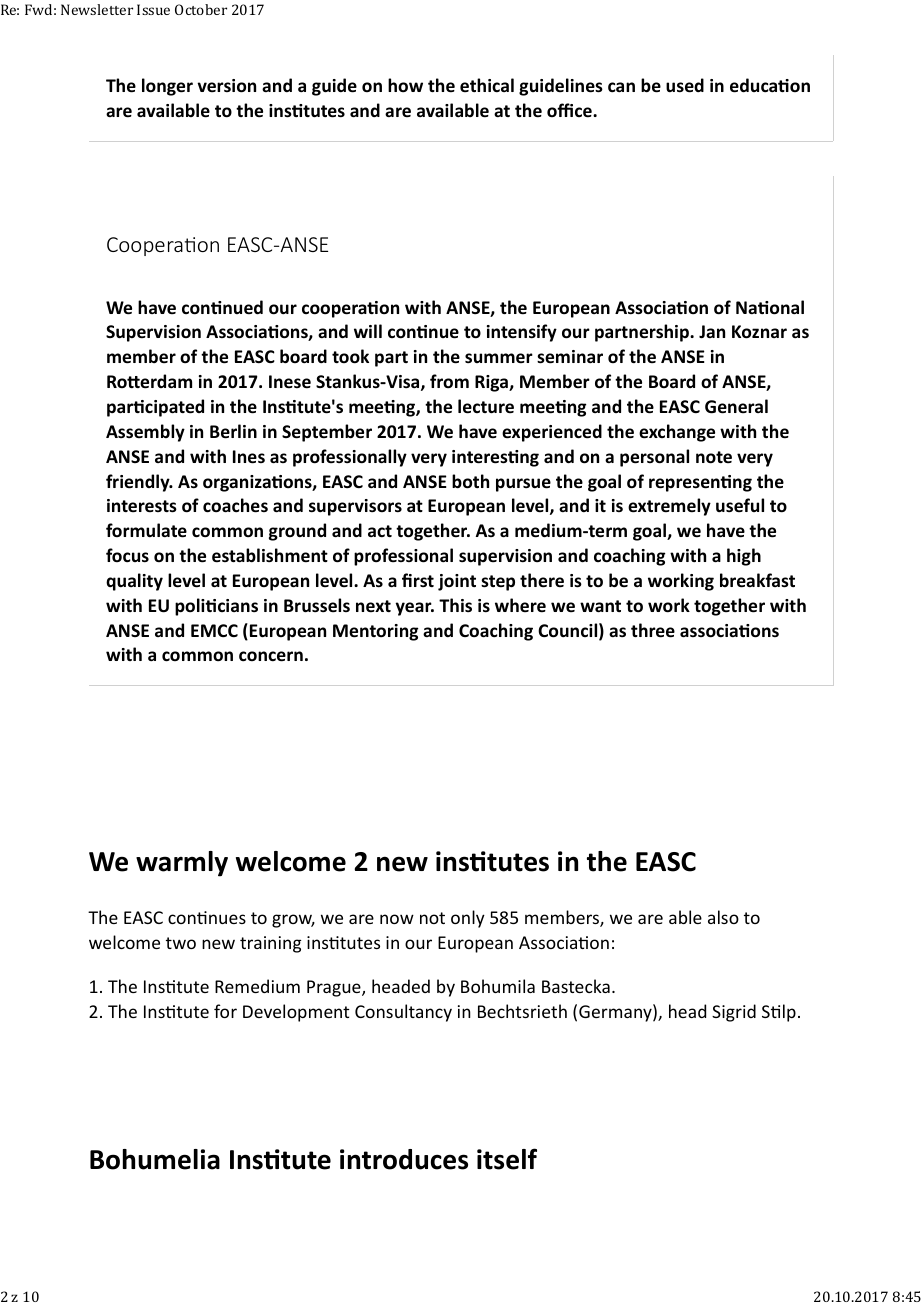  What do you see at coordinates (404, 1159) in the image?
I see `introduces` at bounding box center [404, 1159].
